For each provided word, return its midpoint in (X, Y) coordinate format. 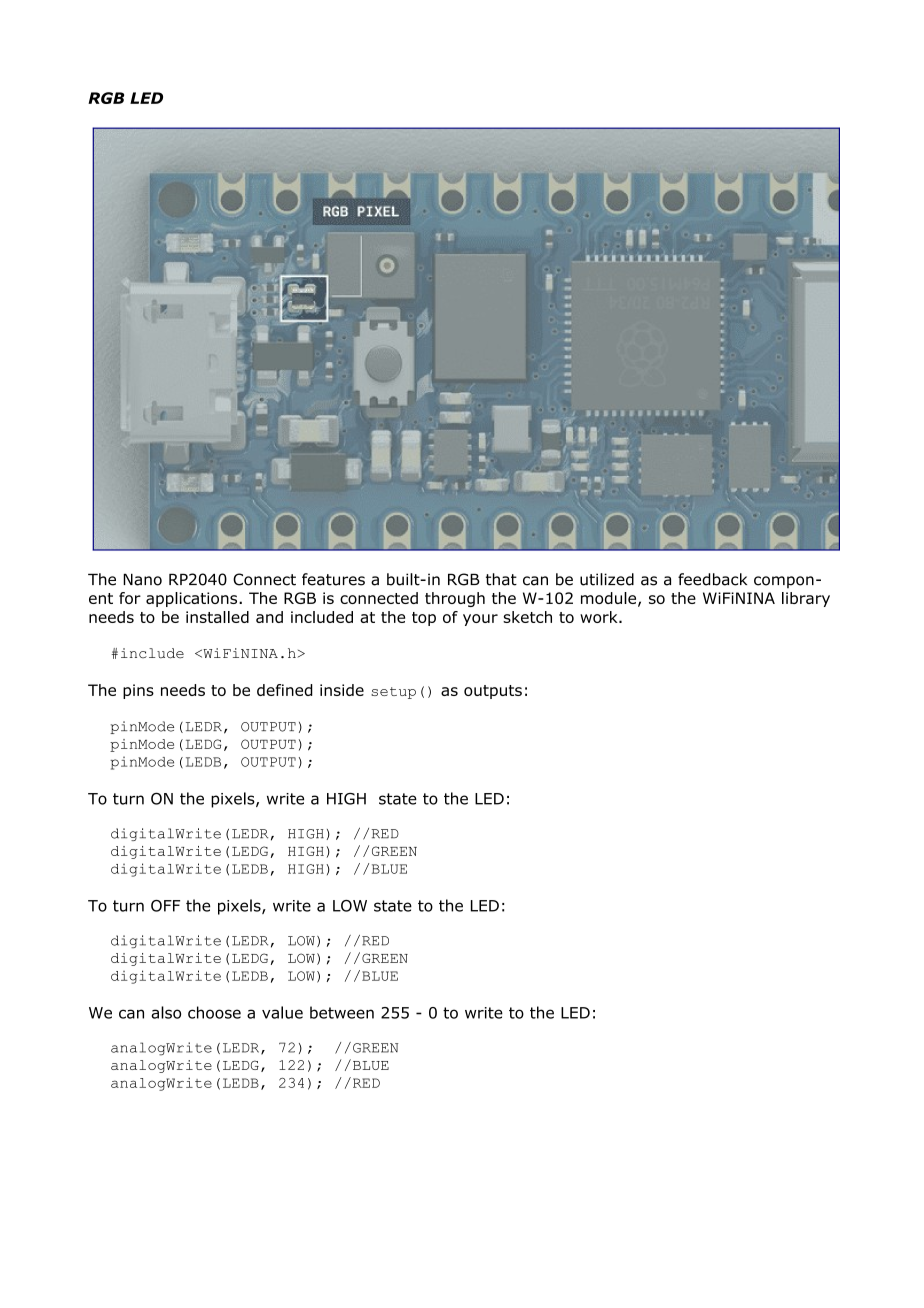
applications (193, 599)
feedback (712, 579)
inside (342, 690)
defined (285, 690)
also (166, 1012)
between (342, 1012)
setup (393, 693)
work (600, 617)
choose (214, 1012)
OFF (165, 906)
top (424, 619)
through (455, 599)
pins (138, 691)
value (282, 1012)
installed (217, 617)
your (480, 620)
